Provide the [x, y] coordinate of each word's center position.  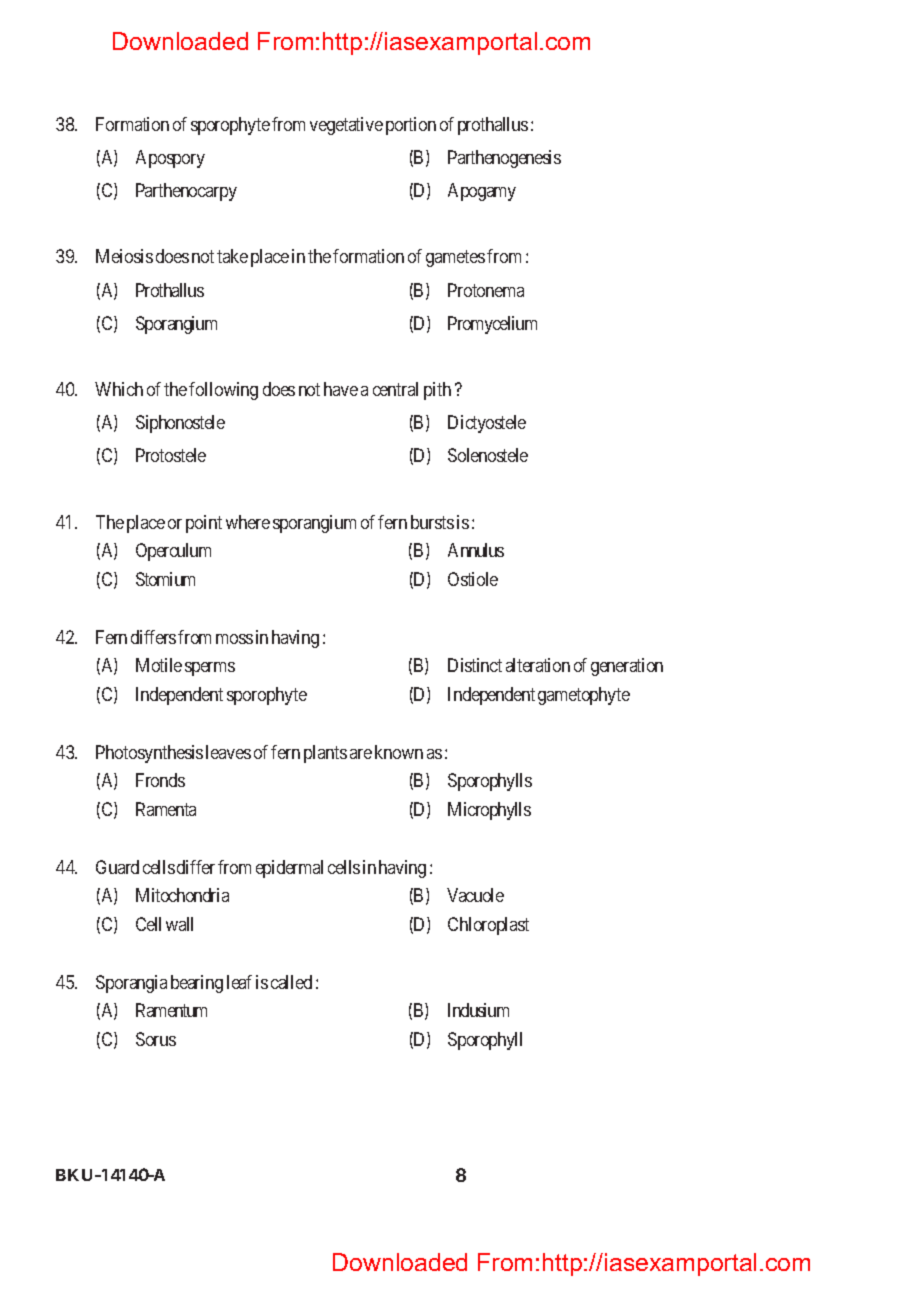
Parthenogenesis [504, 159]
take [232, 256]
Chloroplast [488, 926]
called [291, 982]
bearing [197, 984]
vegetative [346, 126]
